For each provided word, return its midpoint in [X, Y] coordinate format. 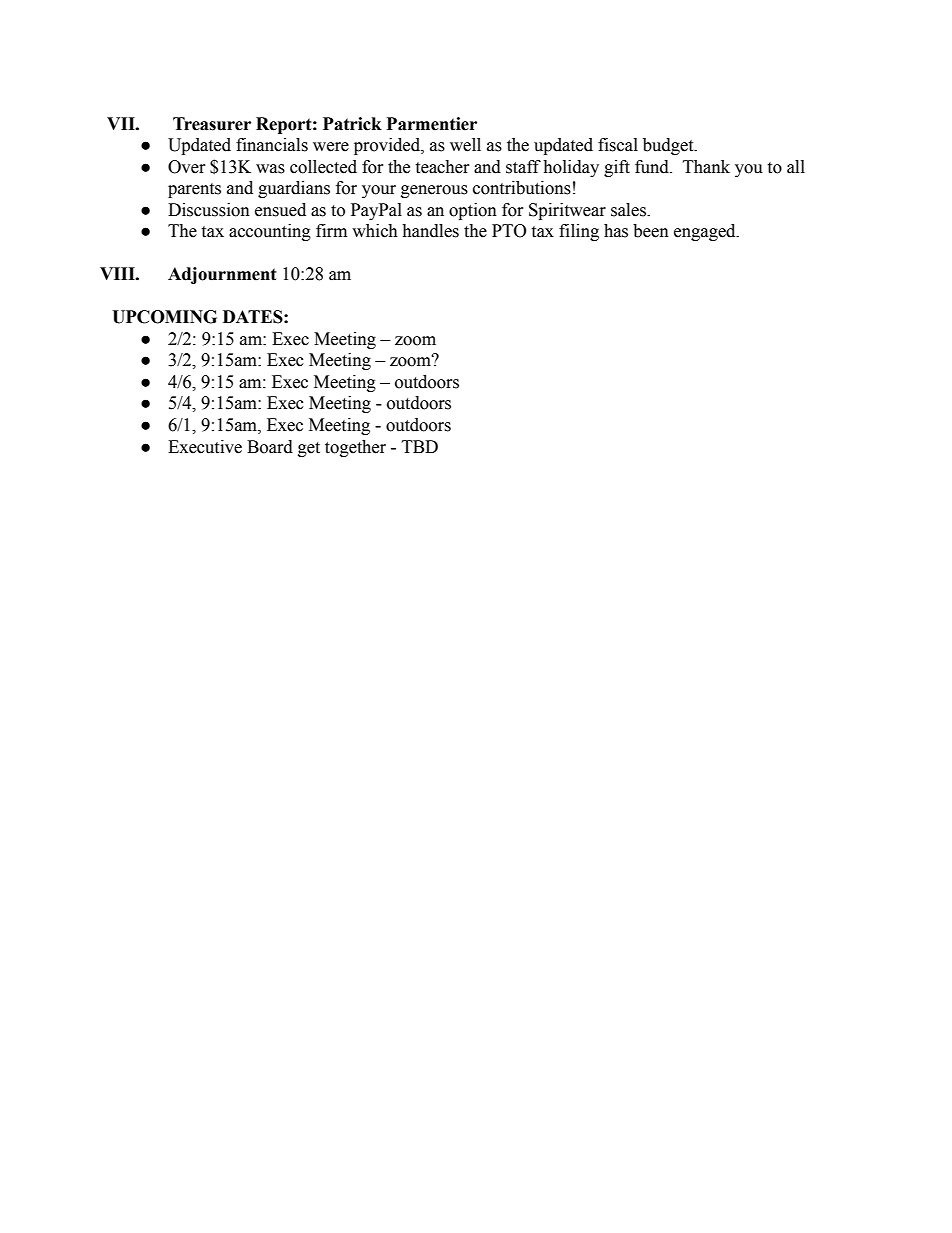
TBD [420, 446]
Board [270, 447]
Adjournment [222, 275]
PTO [509, 231]
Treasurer [212, 124]
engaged [706, 232]
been [651, 231]
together [355, 448]
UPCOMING [164, 317]
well [465, 145]
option [473, 211]
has [616, 231]
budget [669, 146]
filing [579, 232]
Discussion [209, 210]
